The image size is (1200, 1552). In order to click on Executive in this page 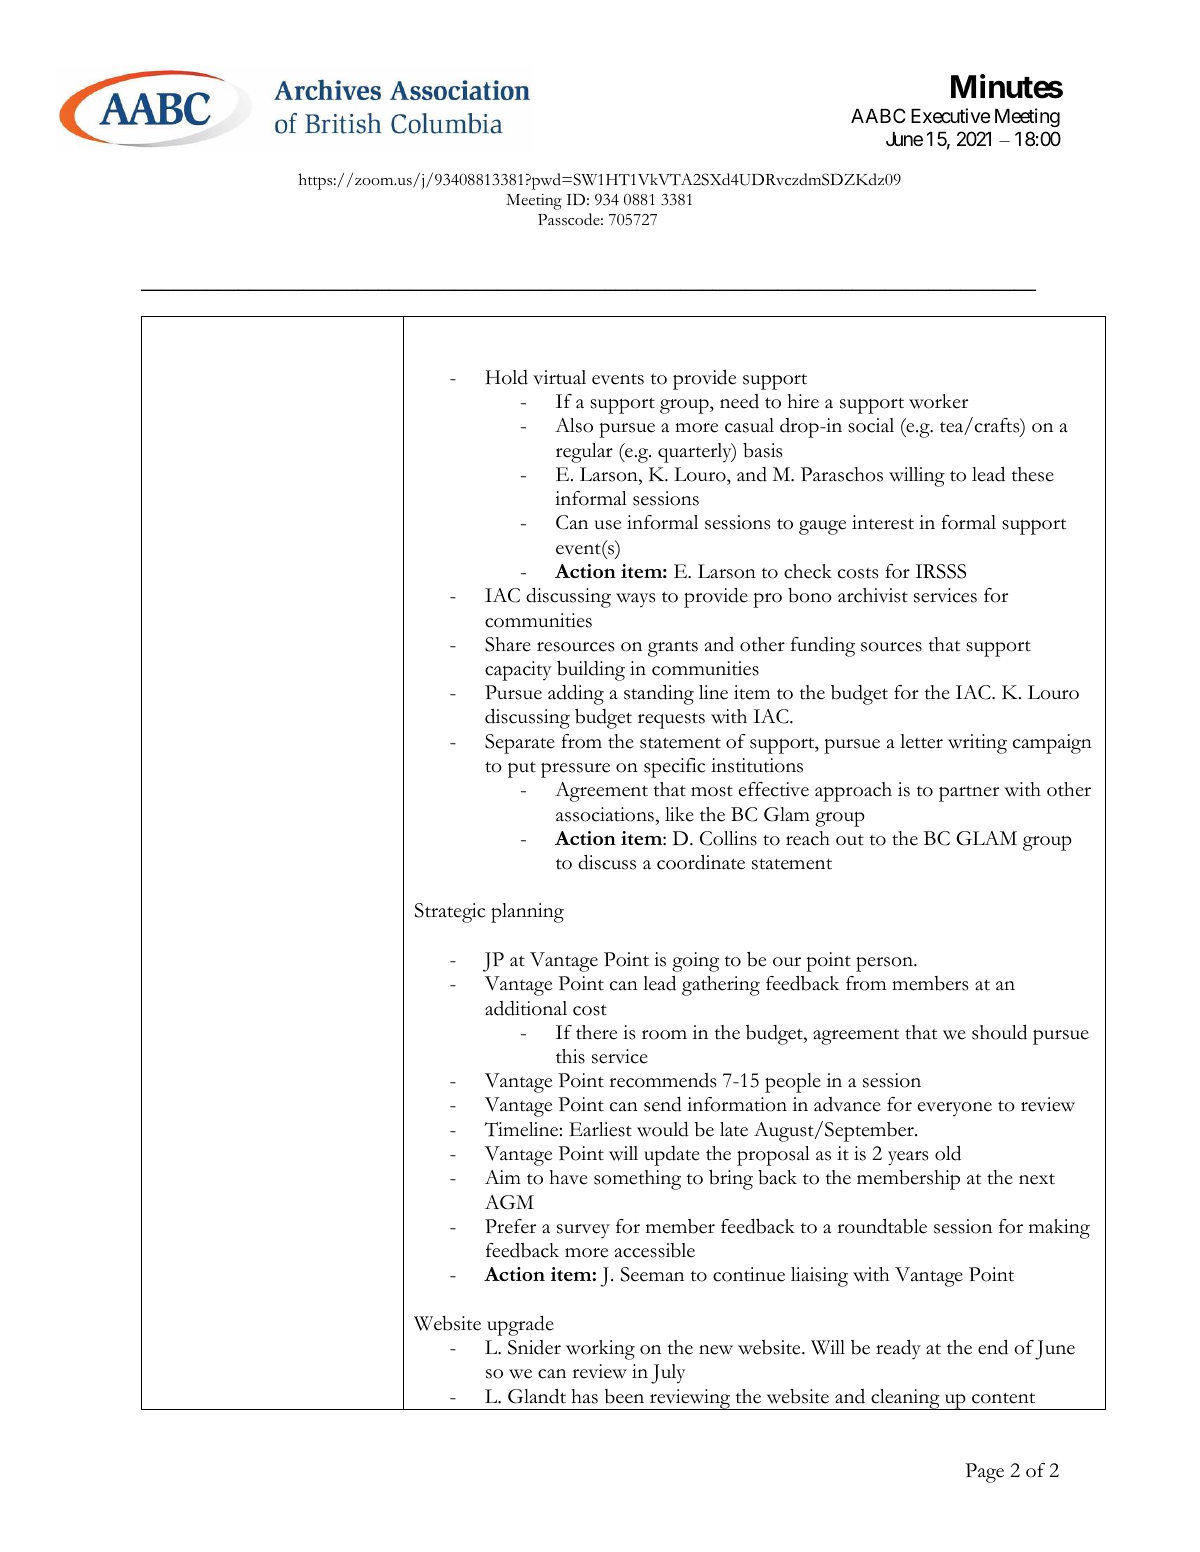, I will do `click(950, 116)`.
